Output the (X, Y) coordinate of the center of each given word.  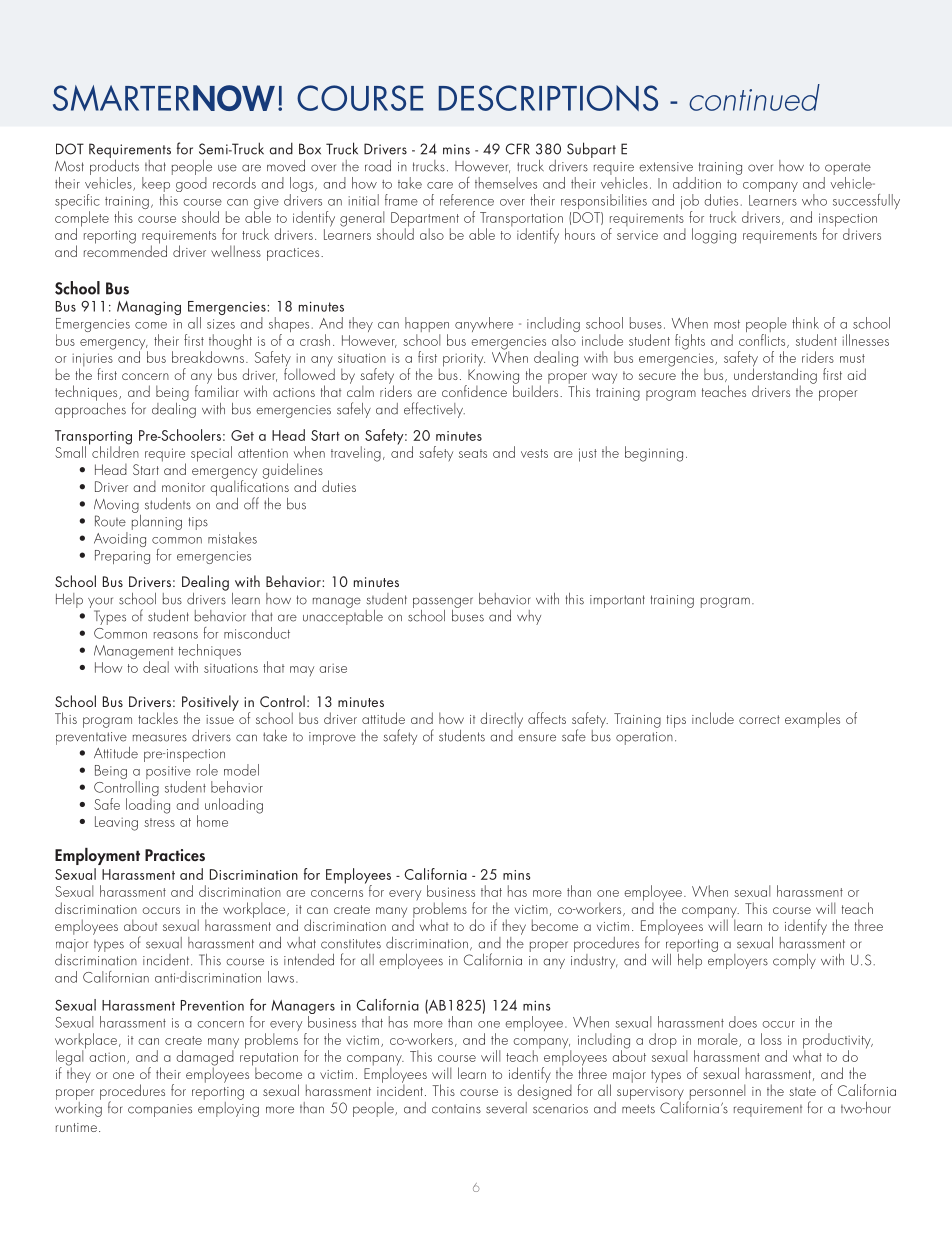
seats (473, 453)
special (211, 454)
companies (160, 1110)
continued (754, 97)
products (114, 167)
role (207, 770)
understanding (775, 376)
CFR (518, 149)
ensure (537, 738)
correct (759, 719)
